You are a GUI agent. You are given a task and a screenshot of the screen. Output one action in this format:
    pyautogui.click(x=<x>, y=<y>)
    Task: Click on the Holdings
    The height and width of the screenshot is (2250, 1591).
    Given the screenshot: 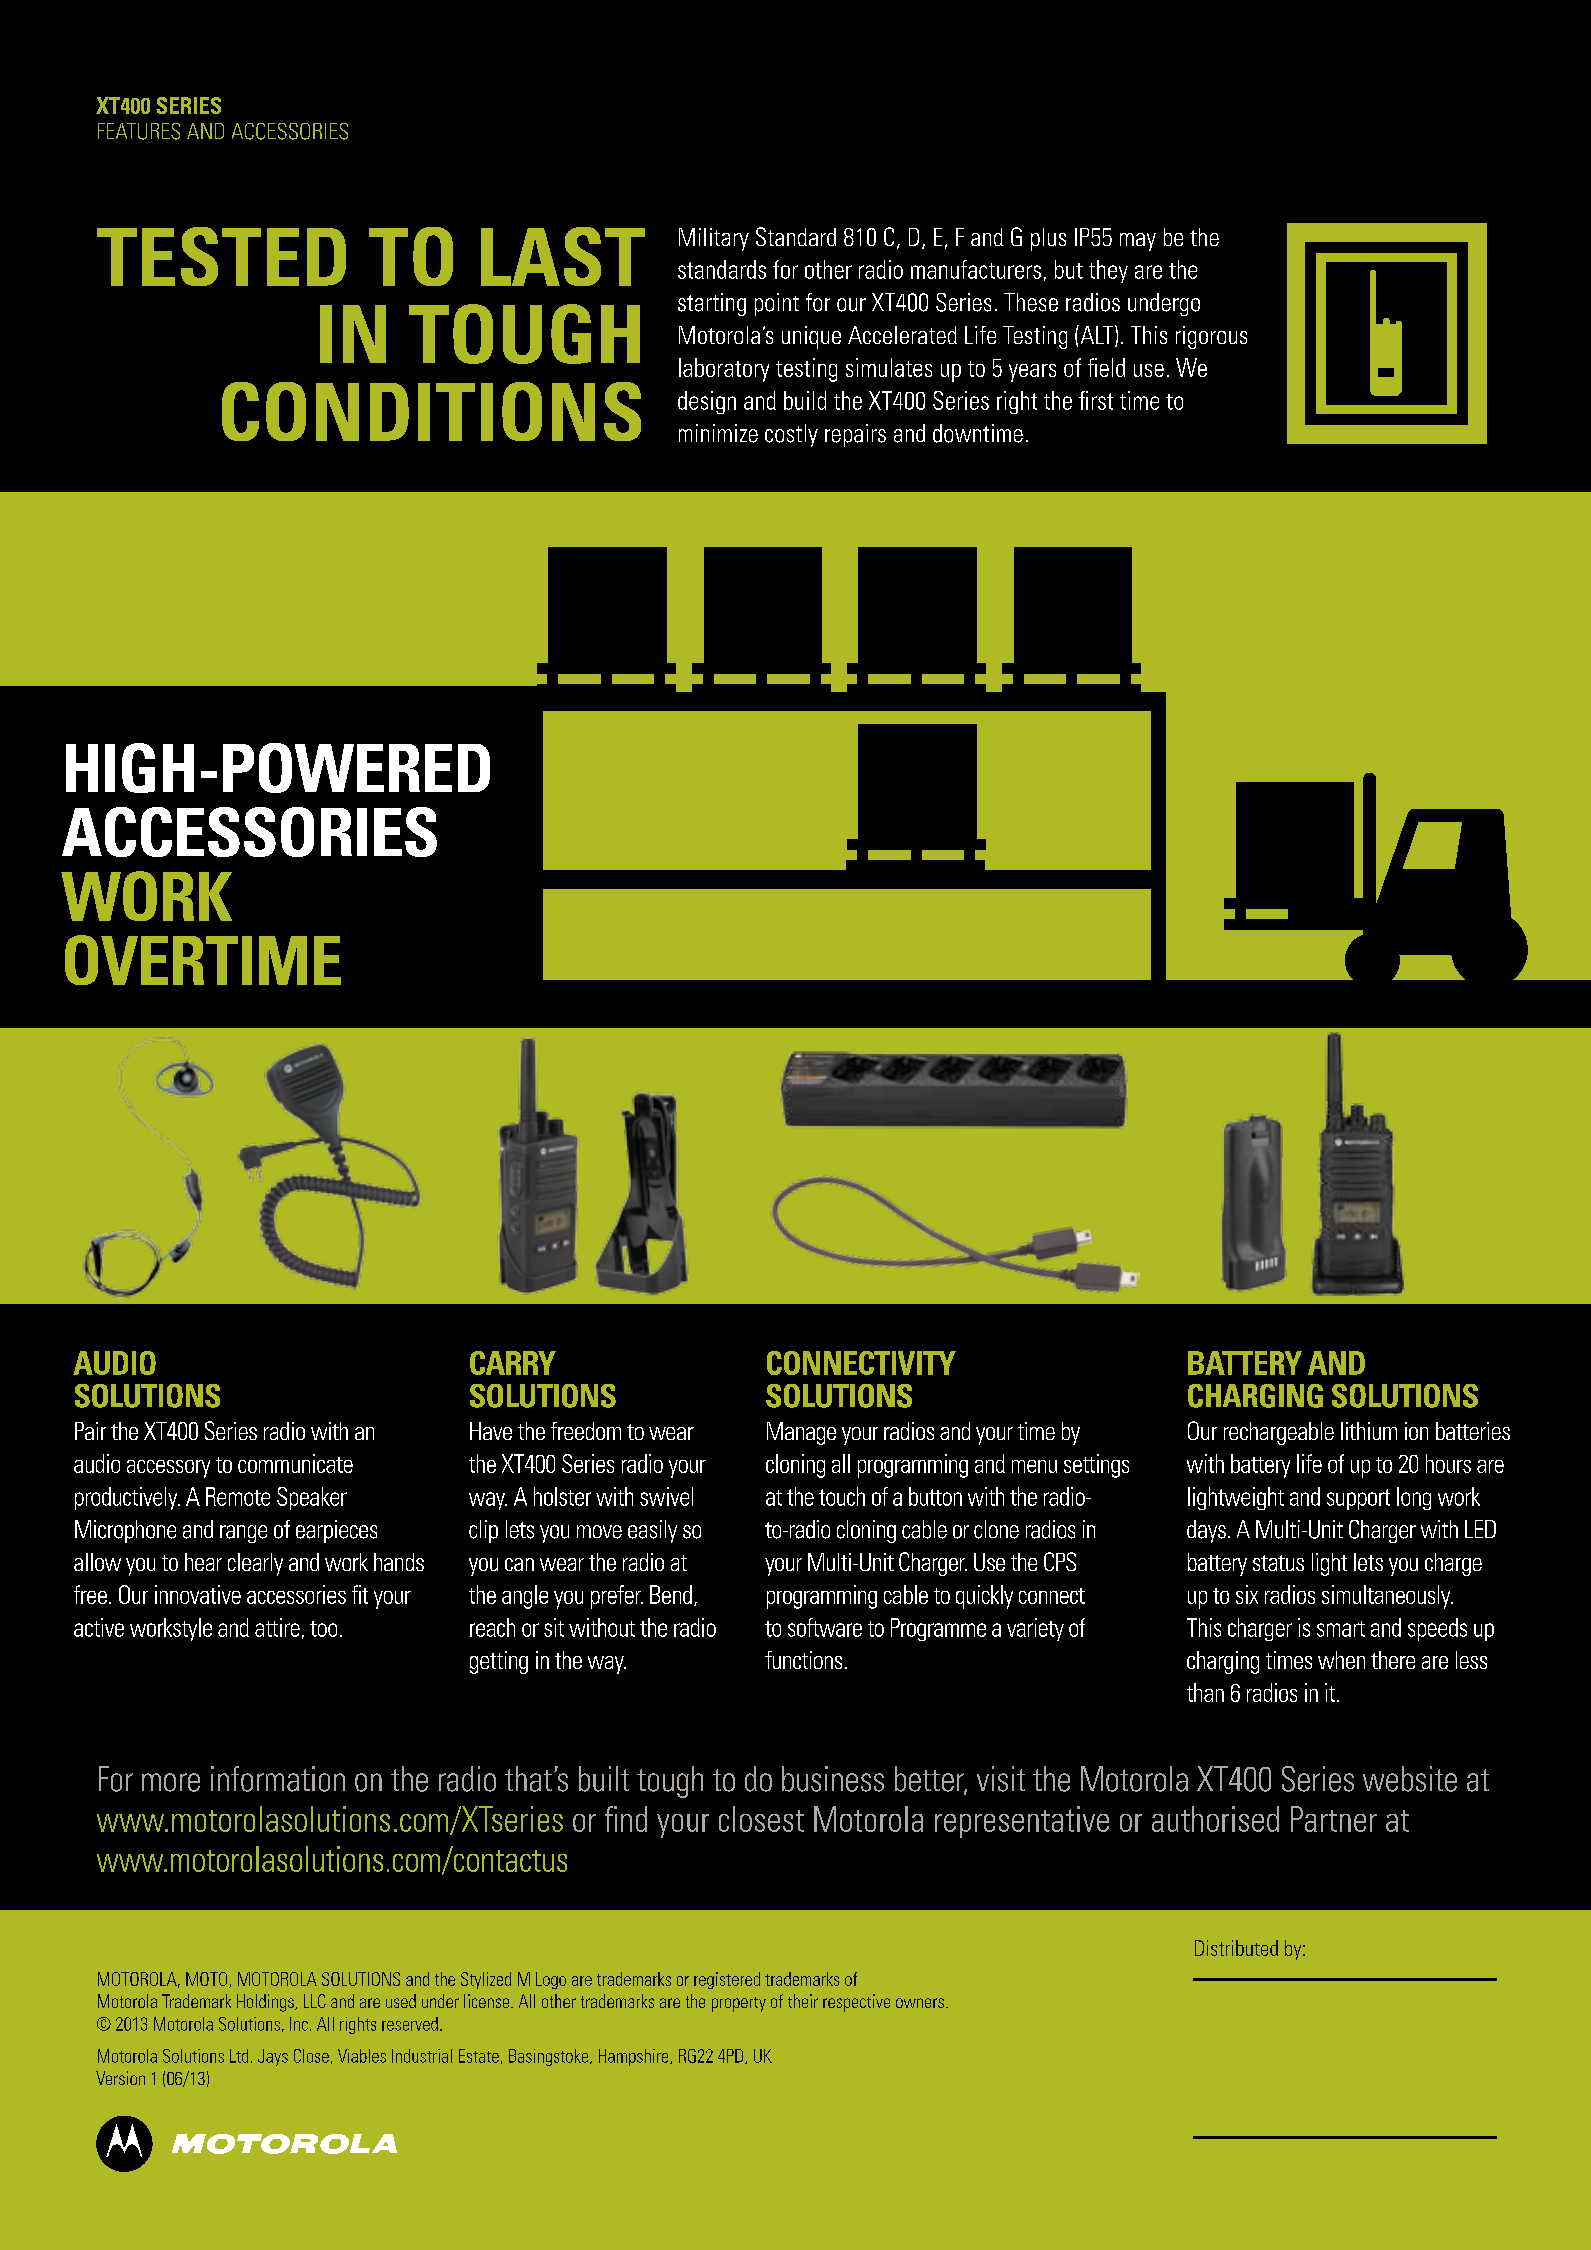 What is the action you would take?
    pyautogui.click(x=266, y=2003)
